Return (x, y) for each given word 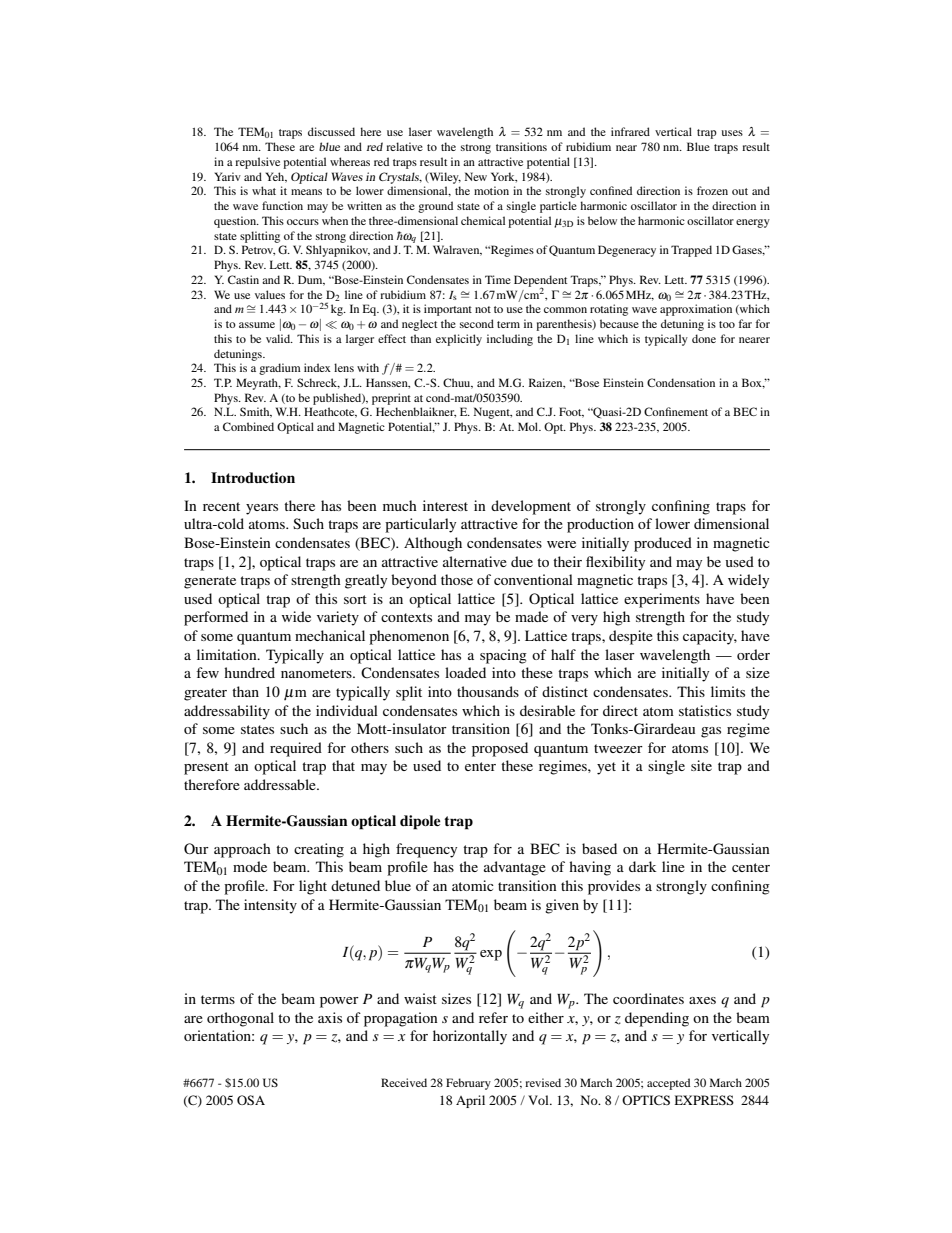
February (468, 1084)
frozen (712, 190)
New (476, 176)
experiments (662, 600)
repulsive (257, 163)
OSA (251, 1100)
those (457, 579)
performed (216, 618)
